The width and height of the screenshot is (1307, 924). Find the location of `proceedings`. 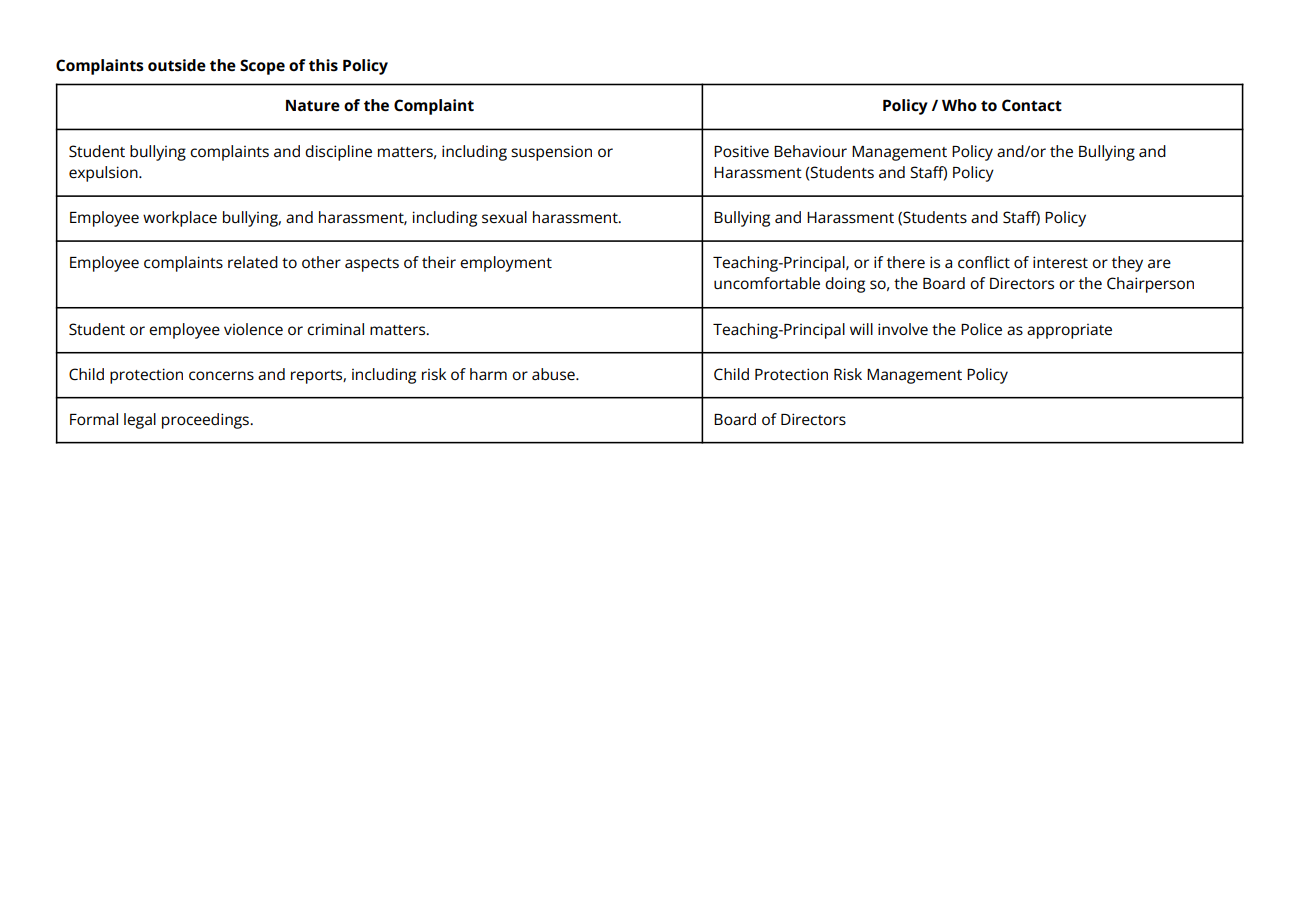

proceedings is located at coordinates (206, 421).
